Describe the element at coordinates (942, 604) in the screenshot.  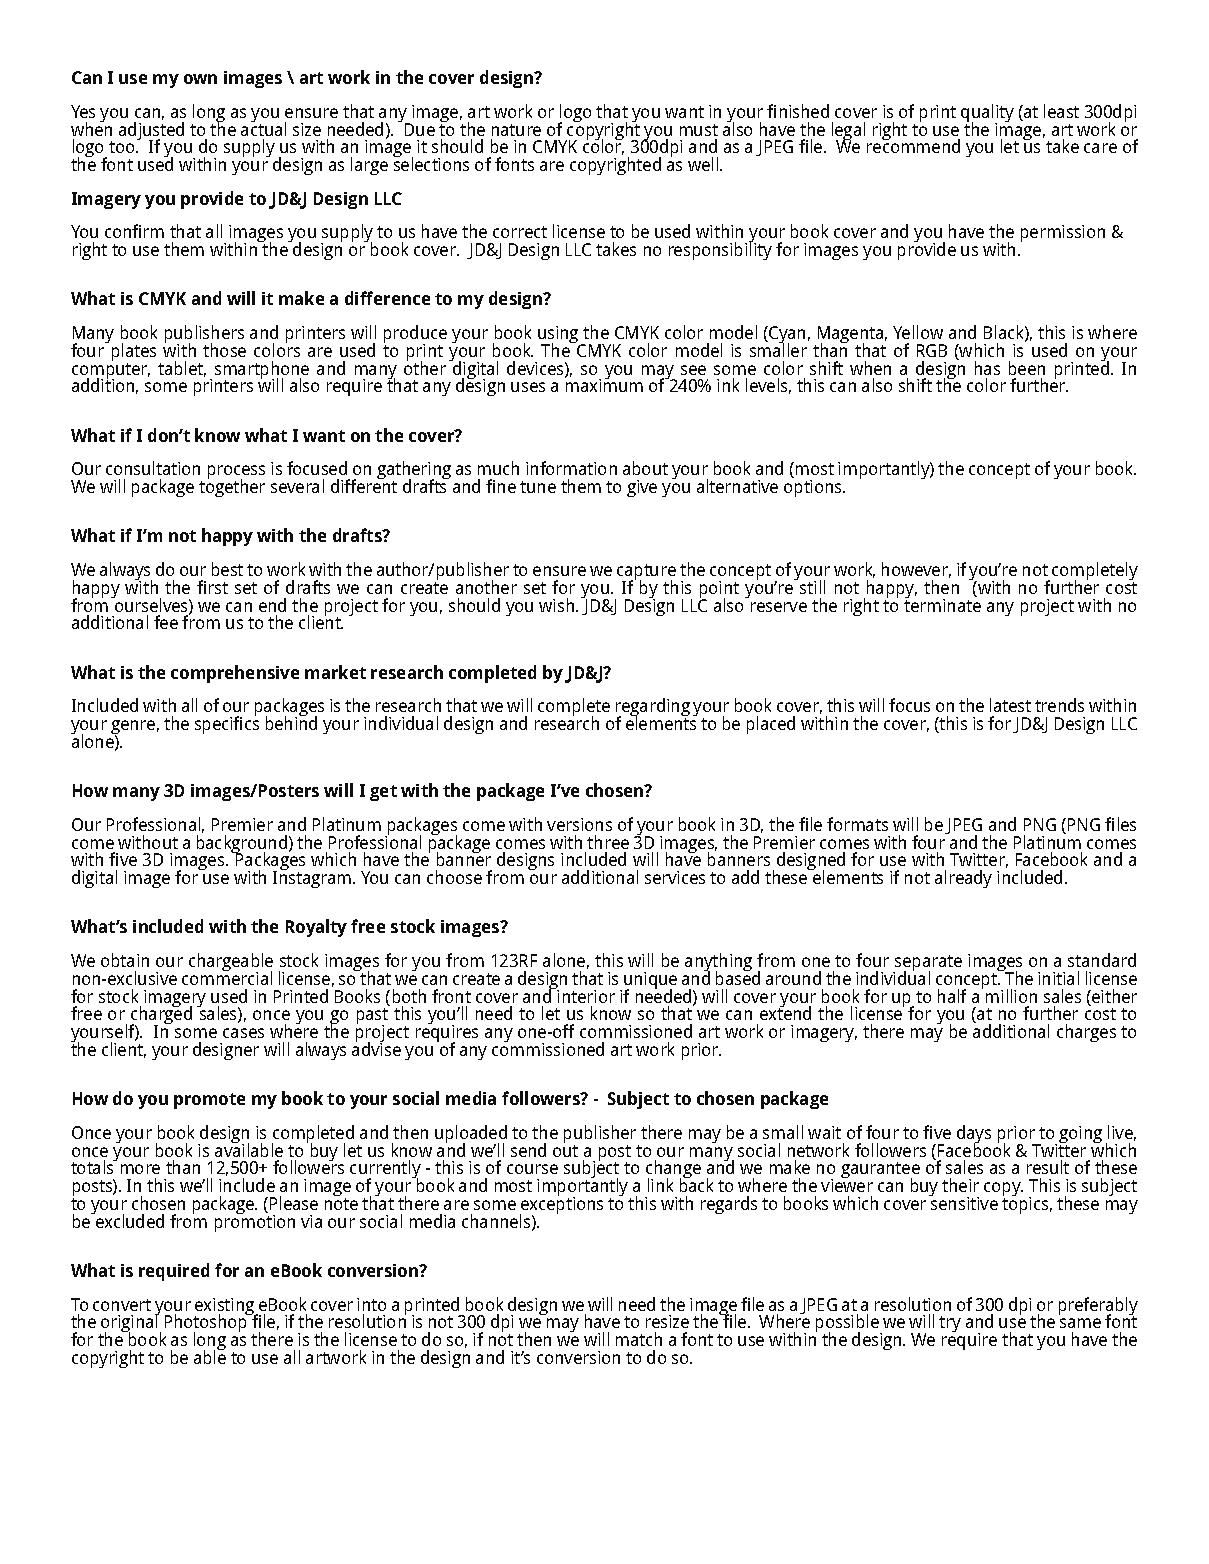
I see `terminate` at that location.
